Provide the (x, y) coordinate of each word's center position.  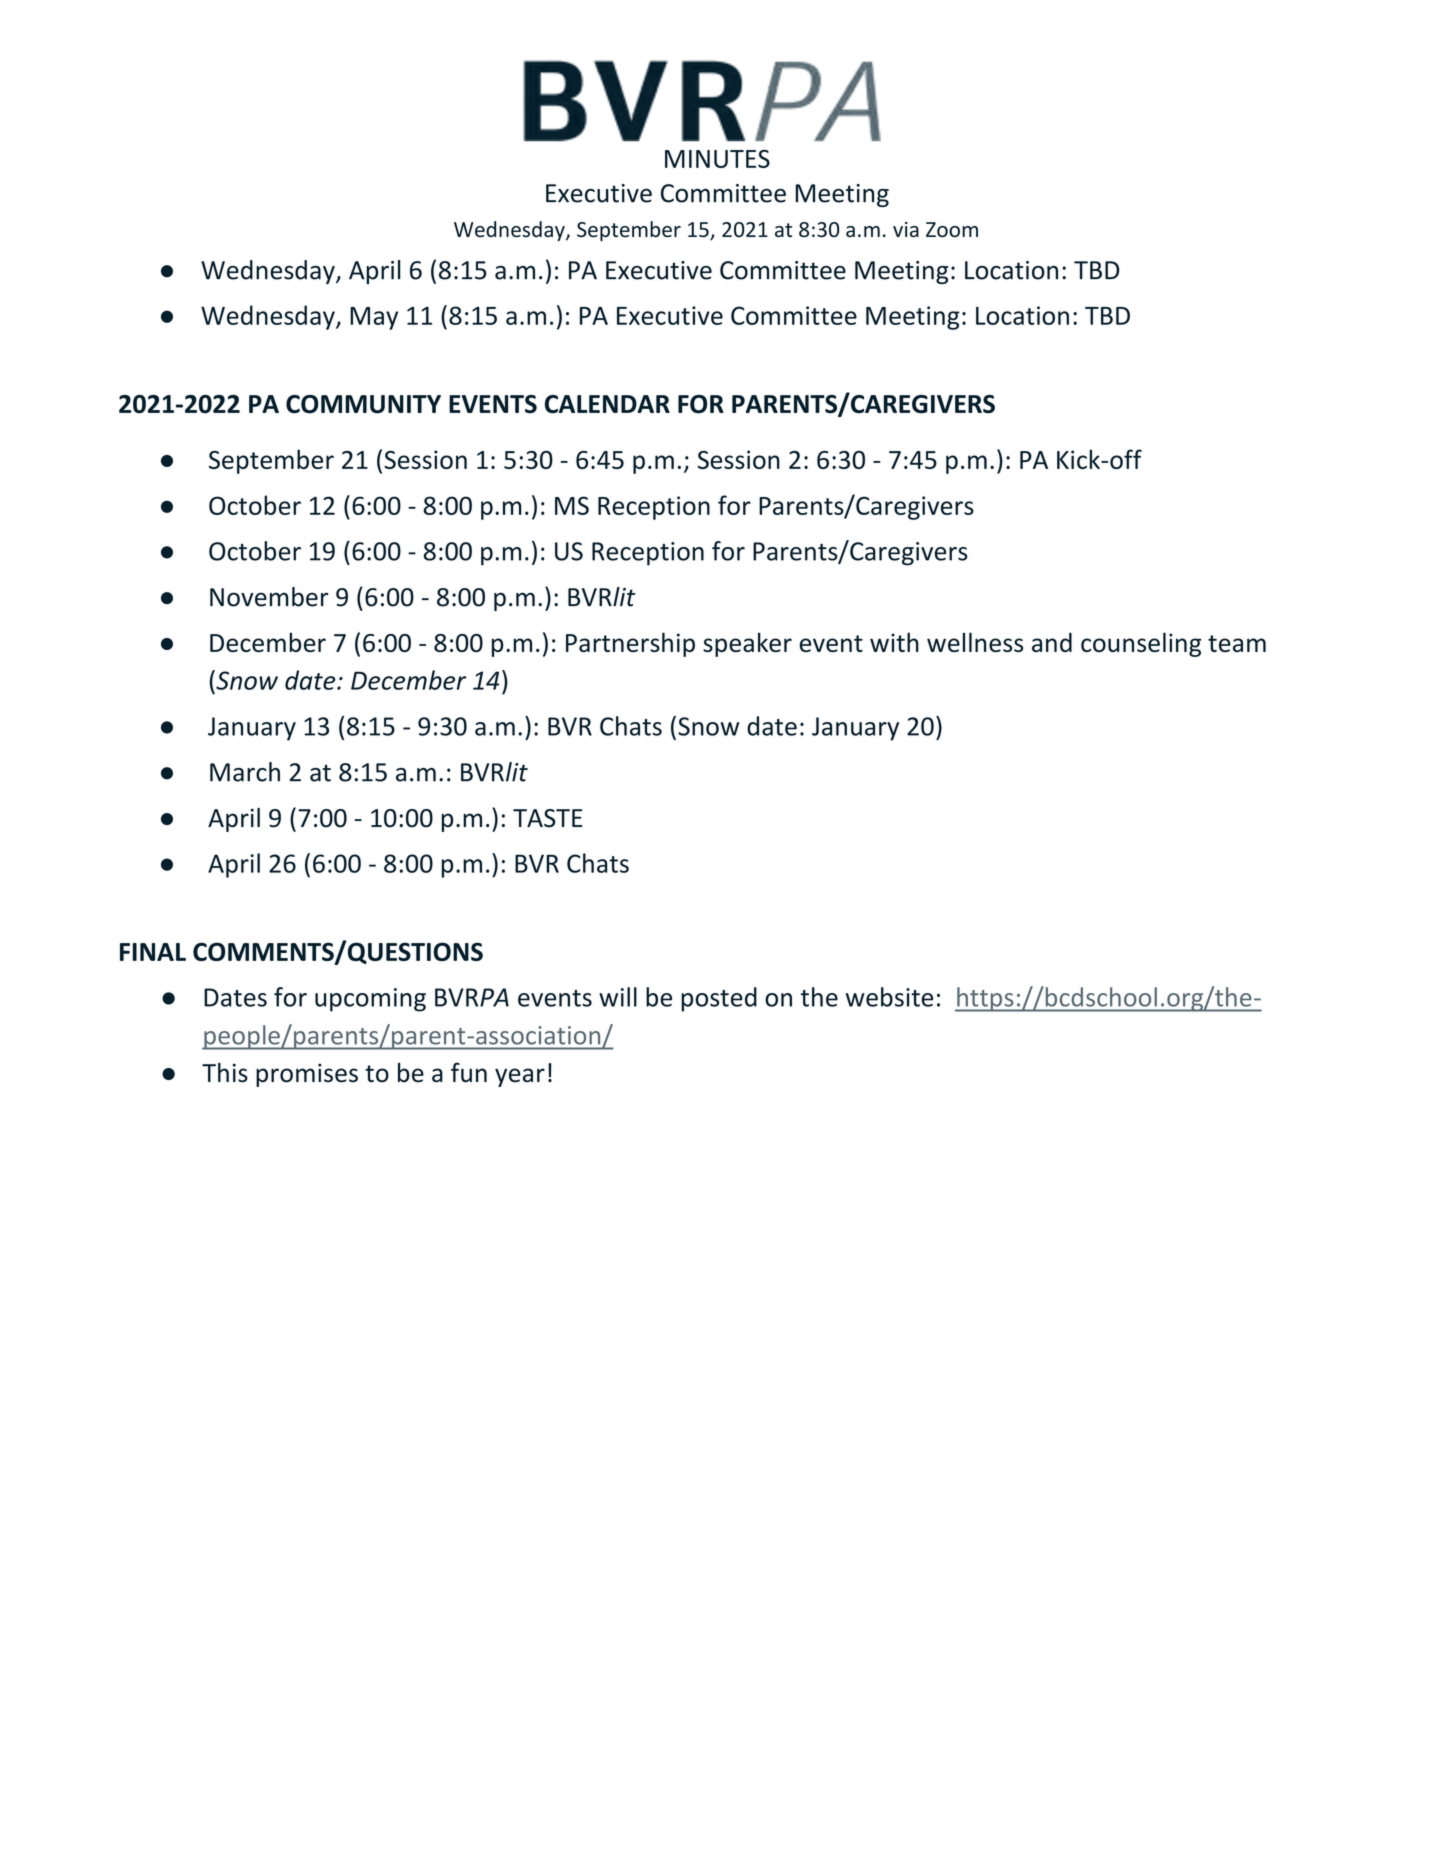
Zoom (952, 229)
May (374, 318)
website (889, 997)
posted (719, 999)
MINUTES (717, 158)
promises (307, 1075)
